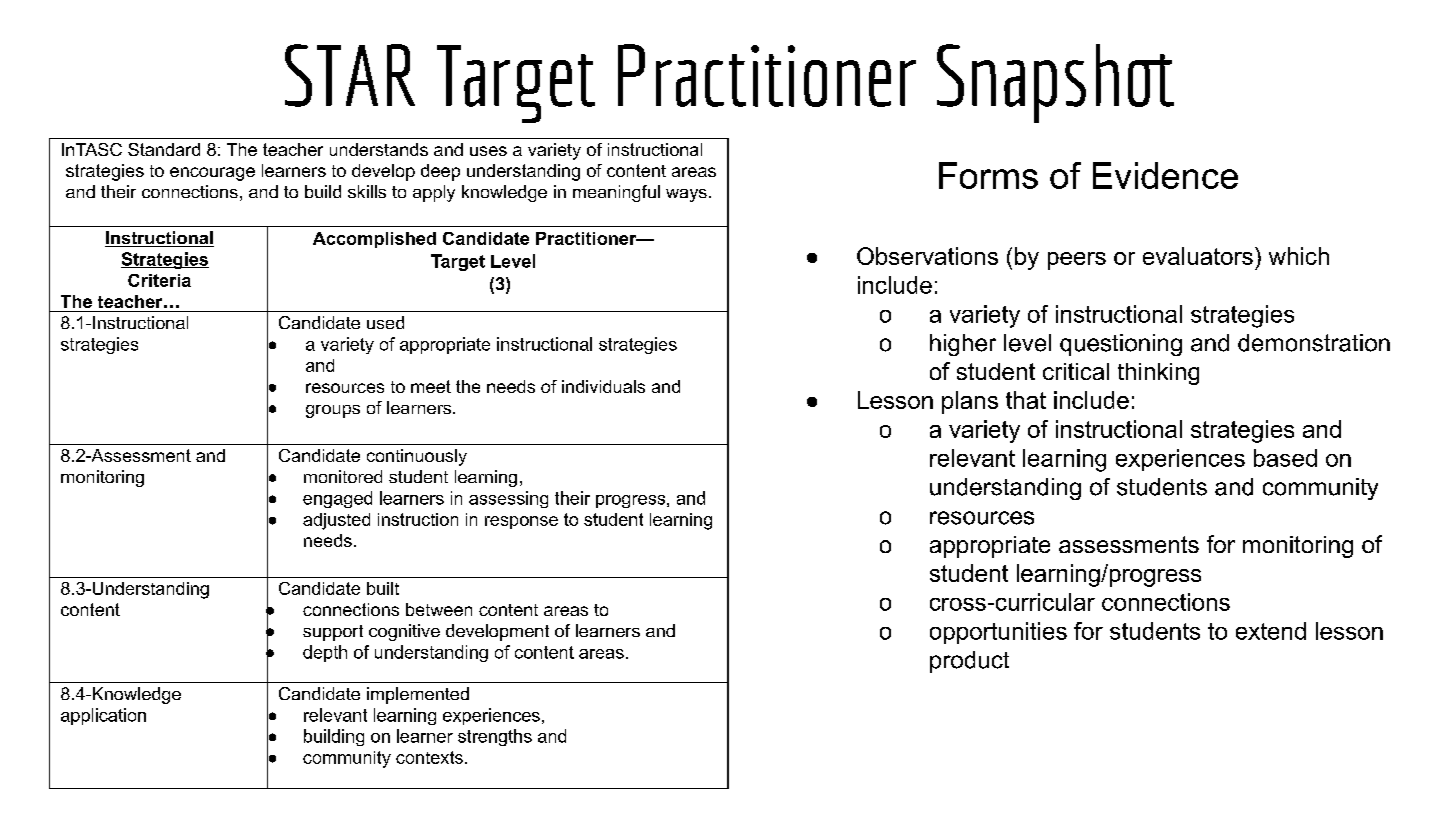 The width and height of the image is (1456, 819). What do you see at coordinates (350, 75) in the image?
I see `STAR` at bounding box center [350, 75].
